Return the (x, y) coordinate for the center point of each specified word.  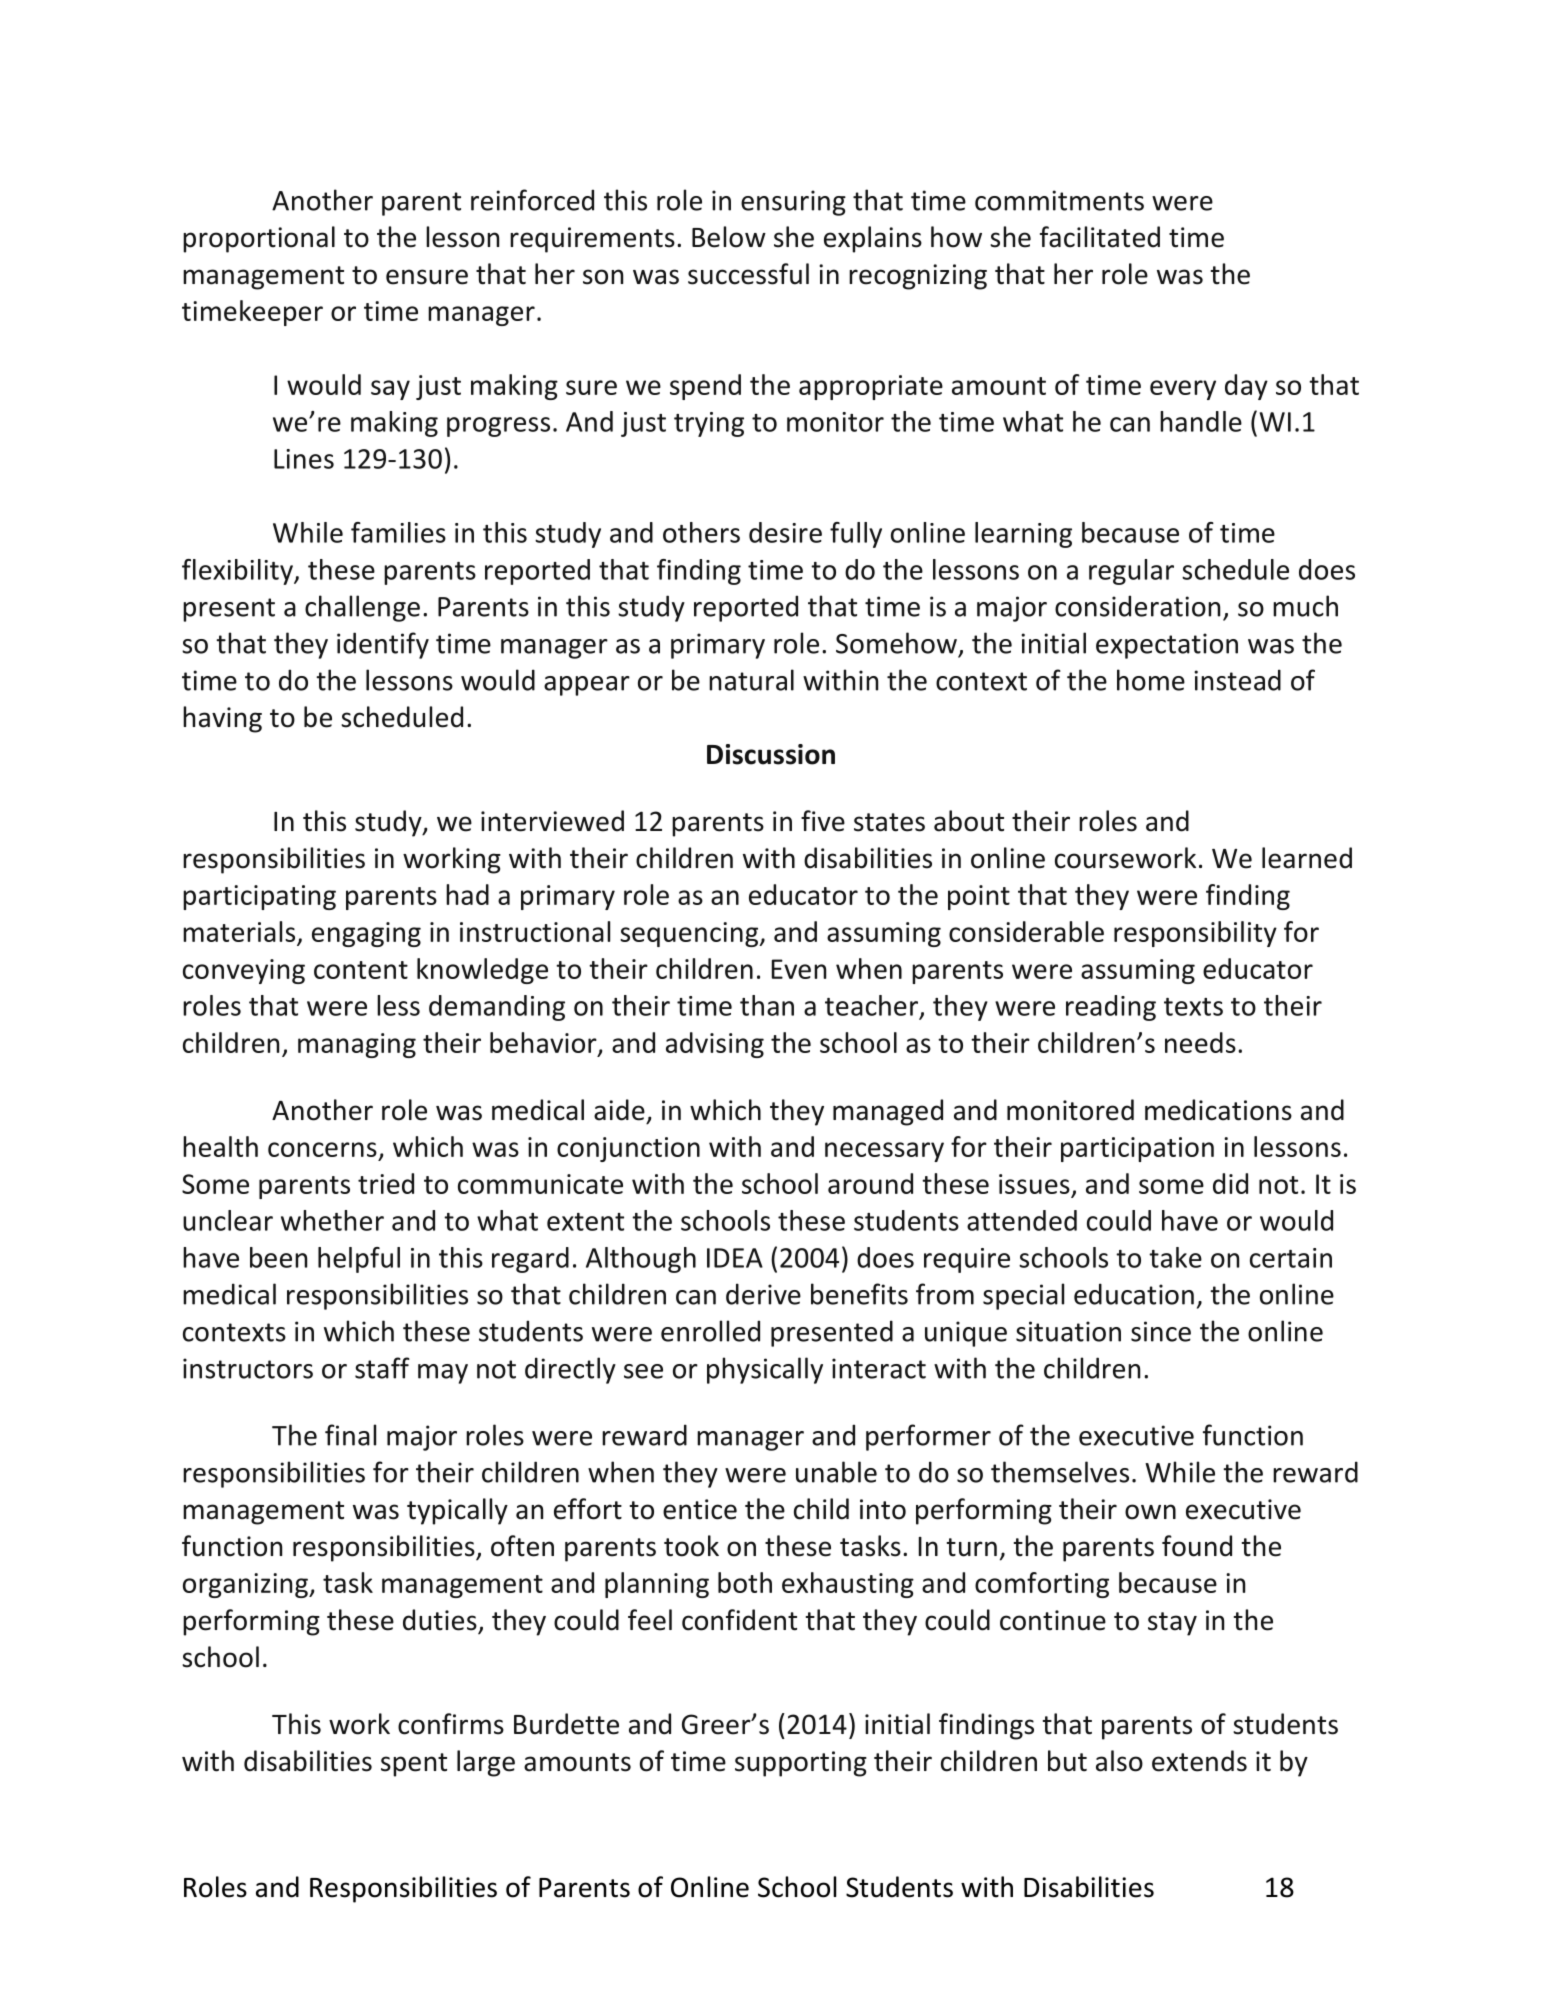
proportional (259, 239)
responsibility (1195, 934)
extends (1199, 1761)
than (767, 1005)
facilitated (1100, 237)
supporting (801, 1764)
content (361, 970)
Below (729, 237)
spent (414, 1765)
